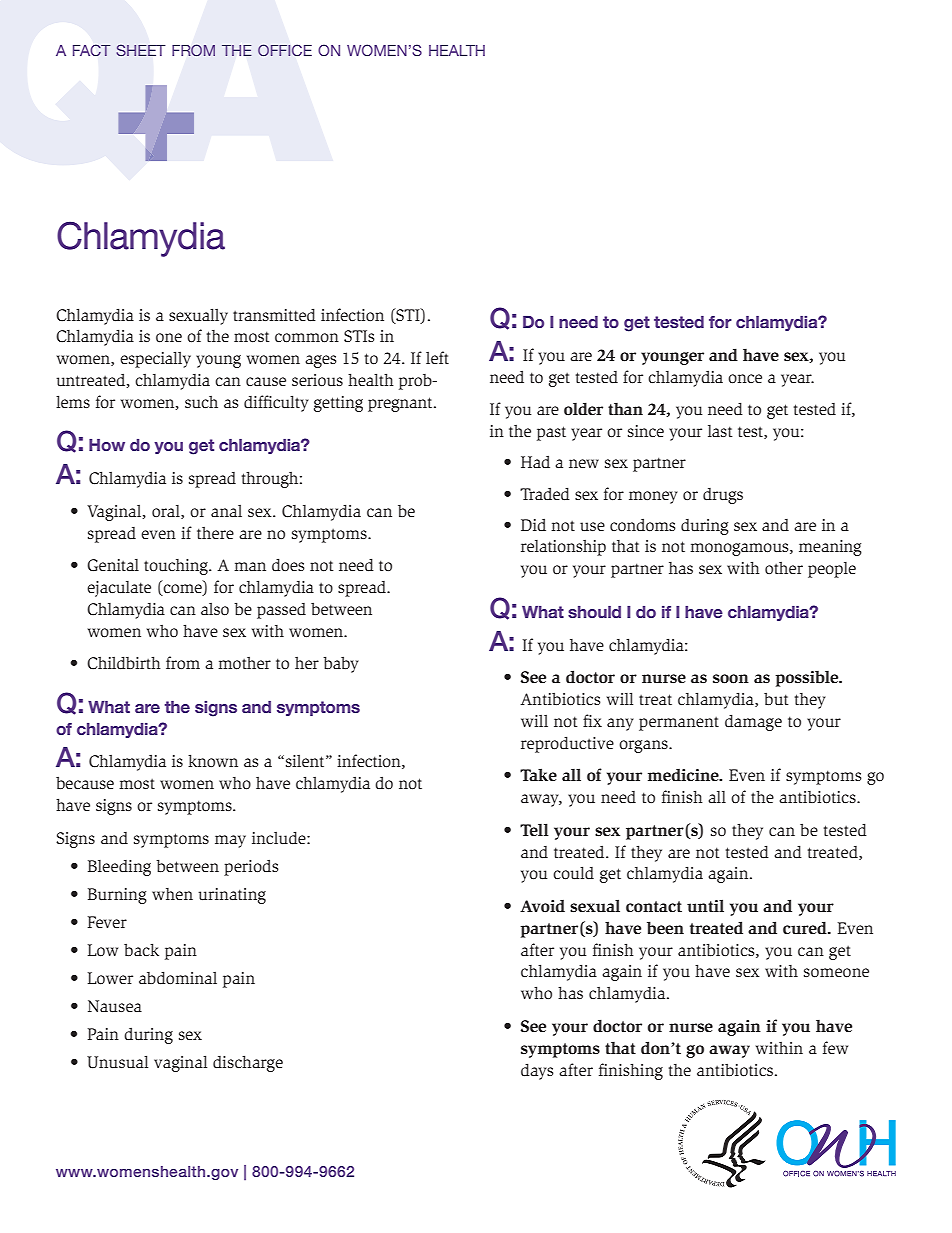 This screenshot has height=1233, width=952. I want to click on last, so click(720, 430).
